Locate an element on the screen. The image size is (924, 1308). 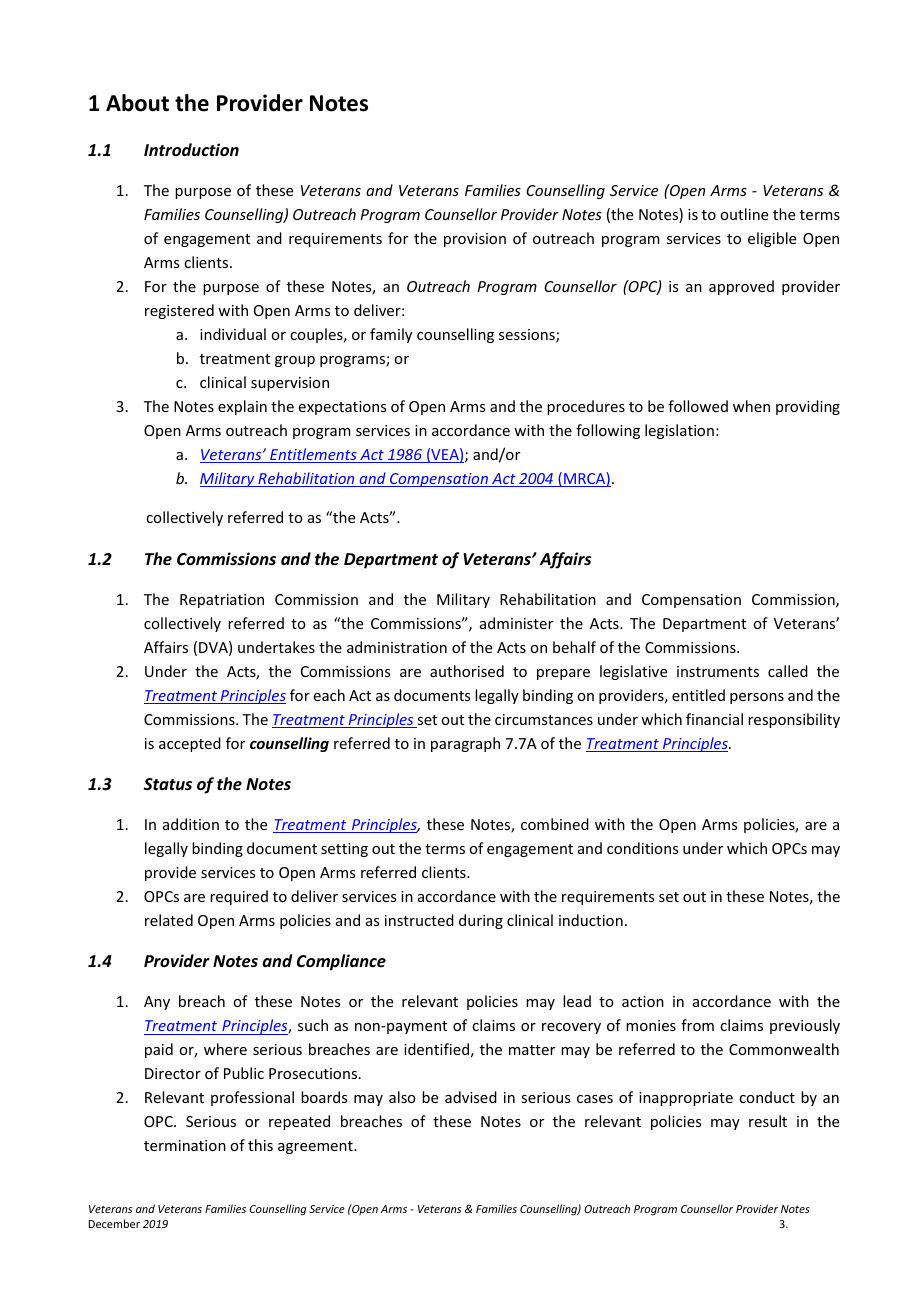
result is located at coordinates (768, 1121).
